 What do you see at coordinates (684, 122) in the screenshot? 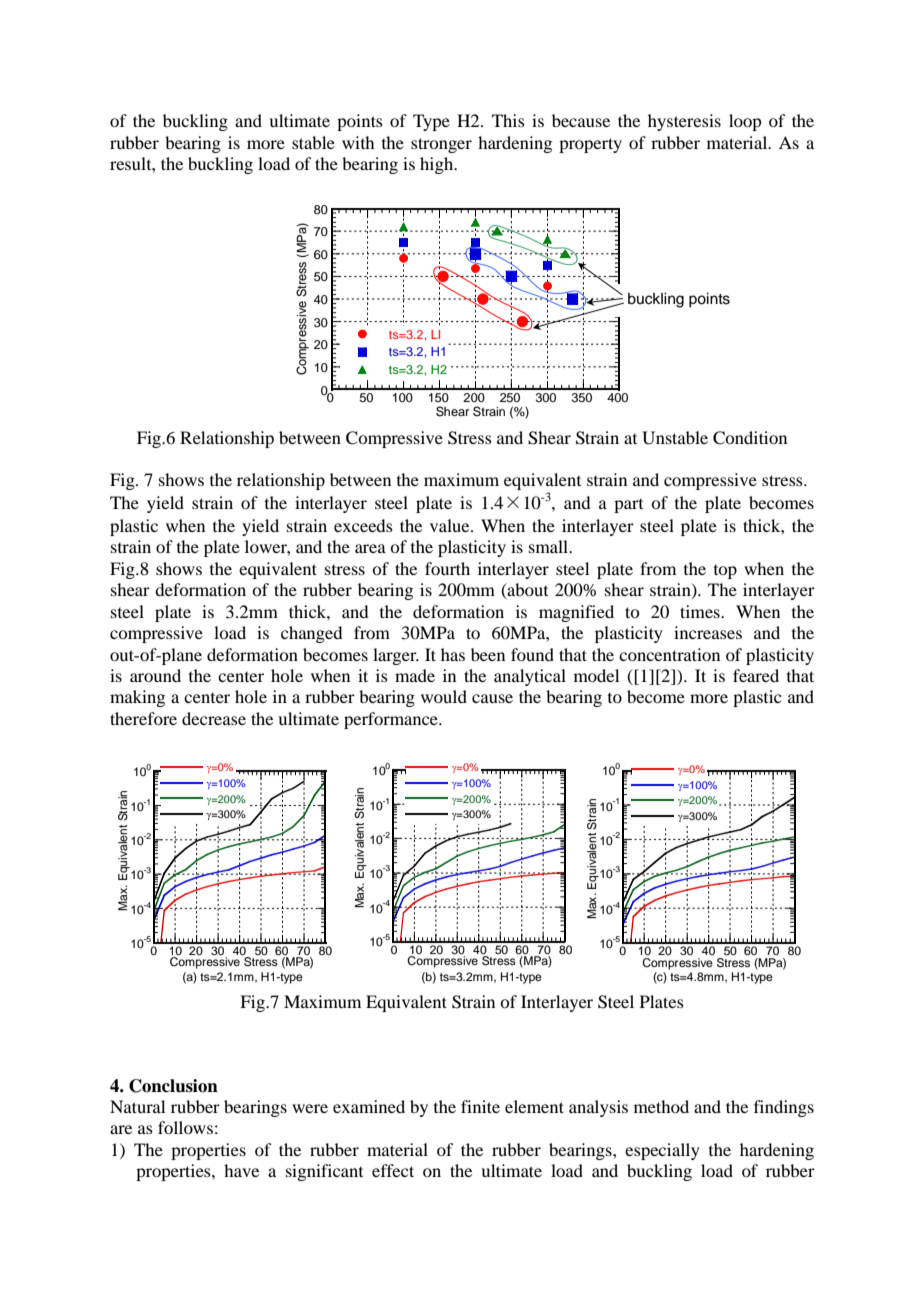
I see `hysteresis` at bounding box center [684, 122].
